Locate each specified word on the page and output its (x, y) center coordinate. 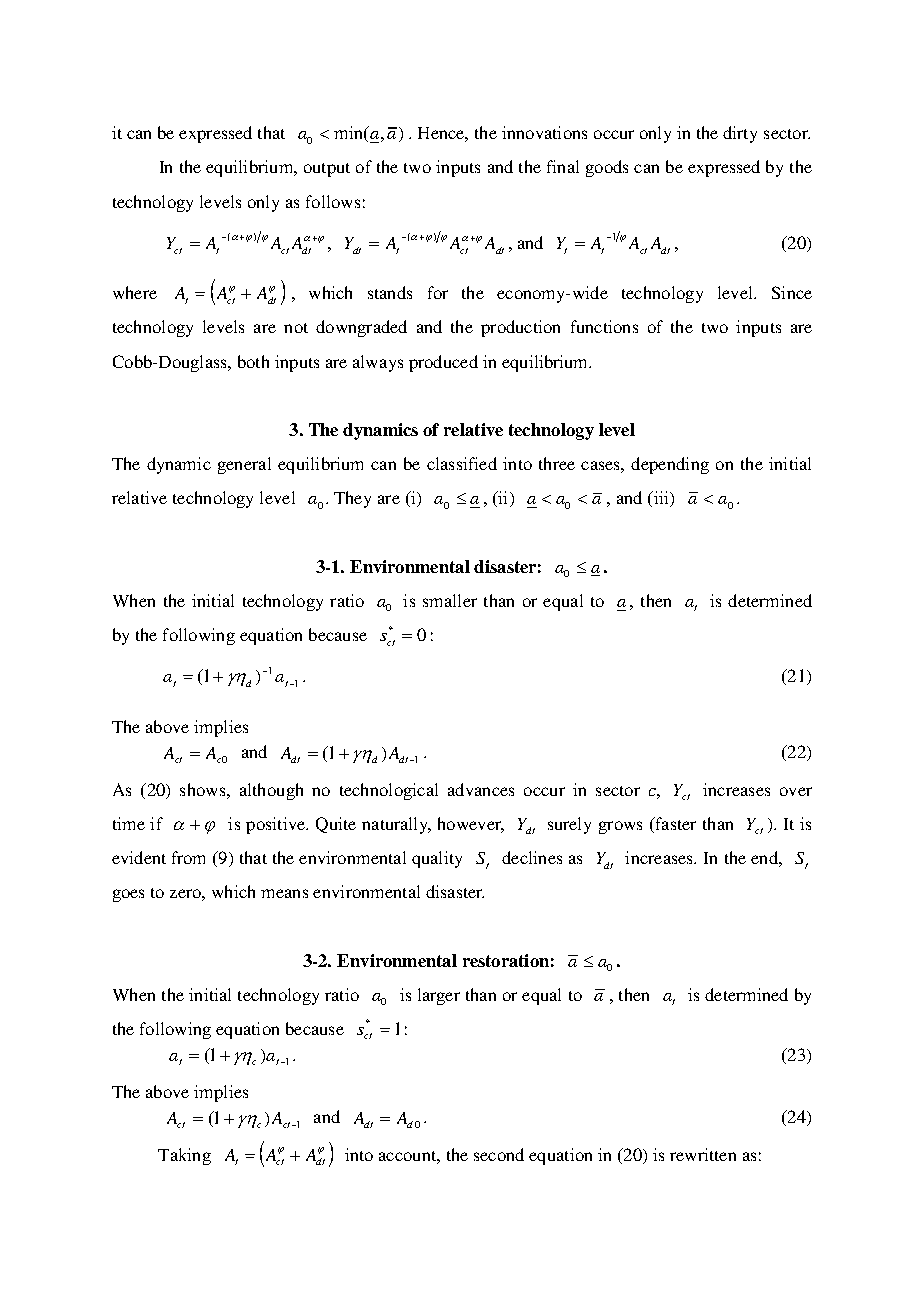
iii (661, 499)
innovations (544, 132)
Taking (184, 1156)
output (327, 170)
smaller (450, 600)
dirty (740, 134)
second (499, 1154)
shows (204, 789)
